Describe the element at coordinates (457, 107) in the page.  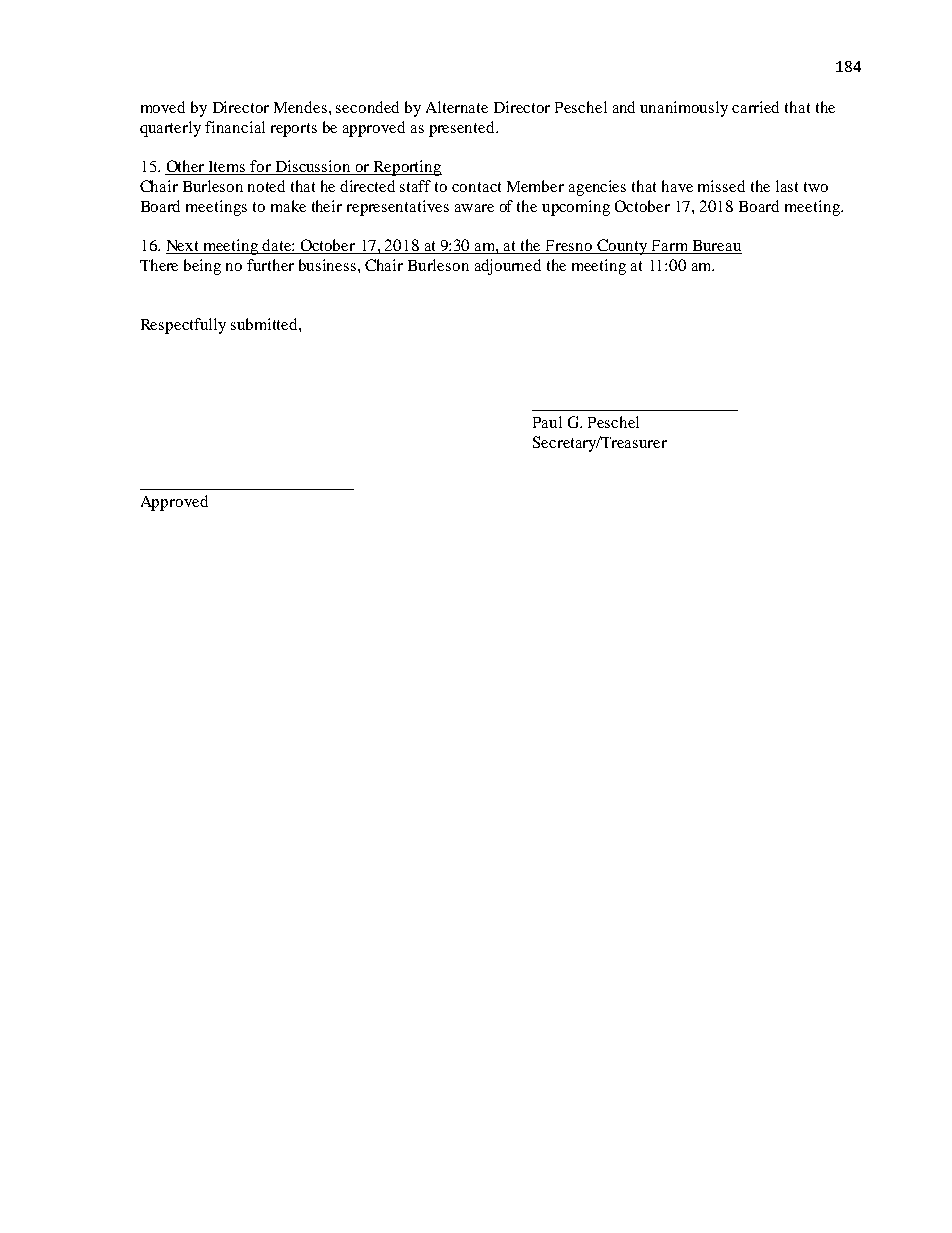
I see `Alternate` at that location.
